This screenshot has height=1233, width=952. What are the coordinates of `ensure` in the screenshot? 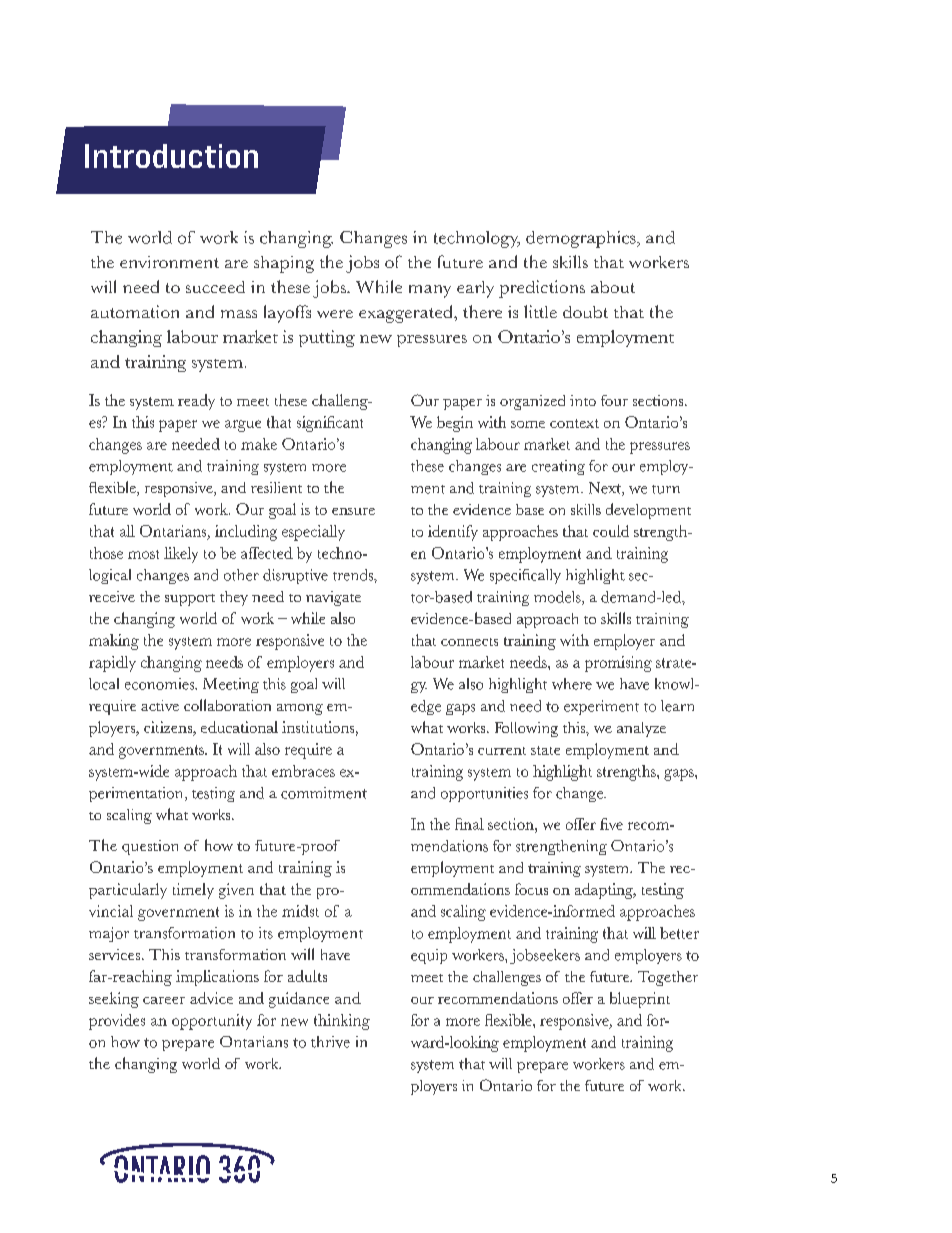 It's located at (353, 511).
